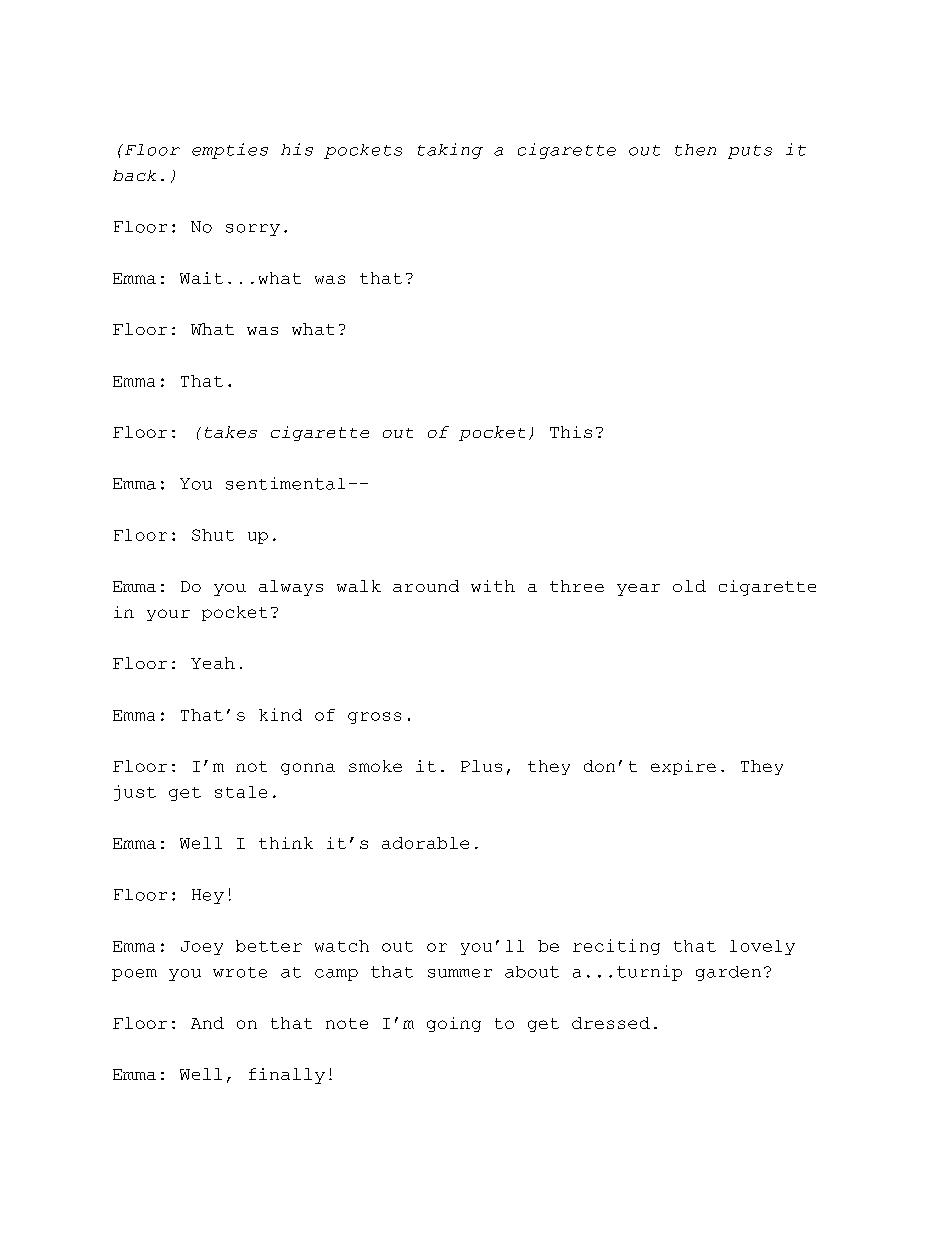 Image resolution: width=952 pixels, height=1233 pixels. Describe the element at coordinates (241, 792) in the screenshot. I see `stale` at that location.
